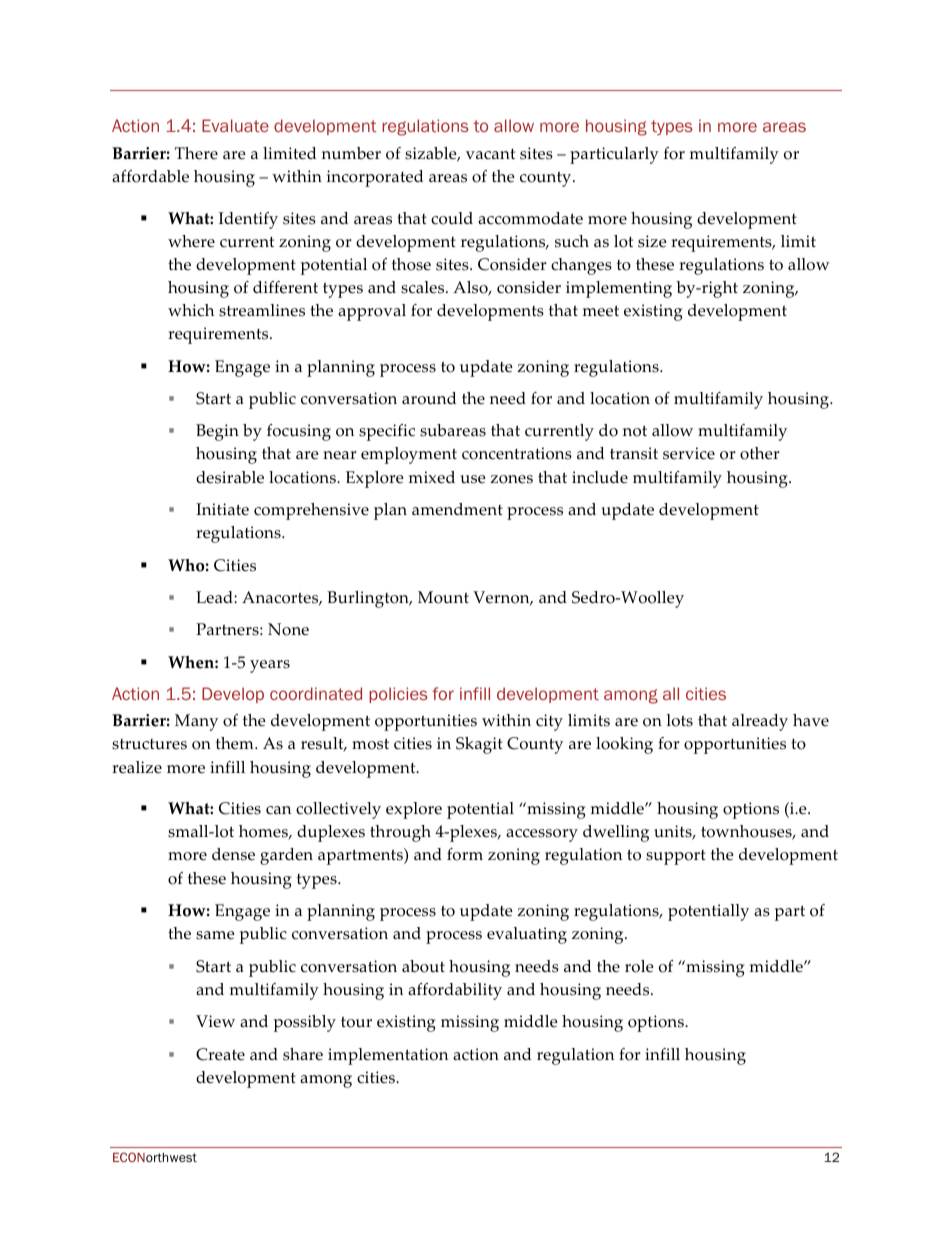 Image resolution: width=952 pixels, height=1233 pixels. What do you see at coordinates (443, 597) in the screenshot?
I see `Mount` at bounding box center [443, 597].
